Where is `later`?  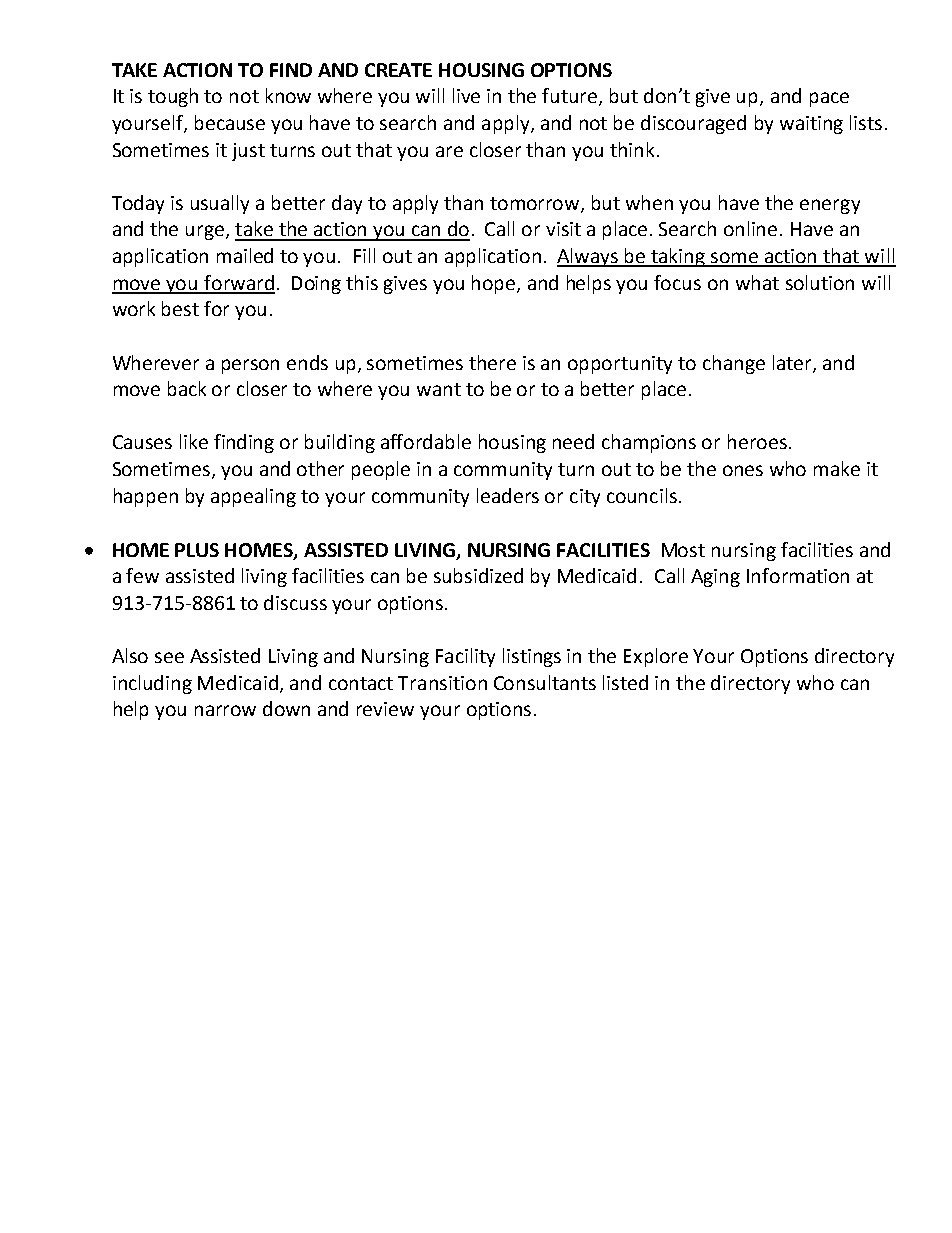
later is located at coordinates (793, 363).
